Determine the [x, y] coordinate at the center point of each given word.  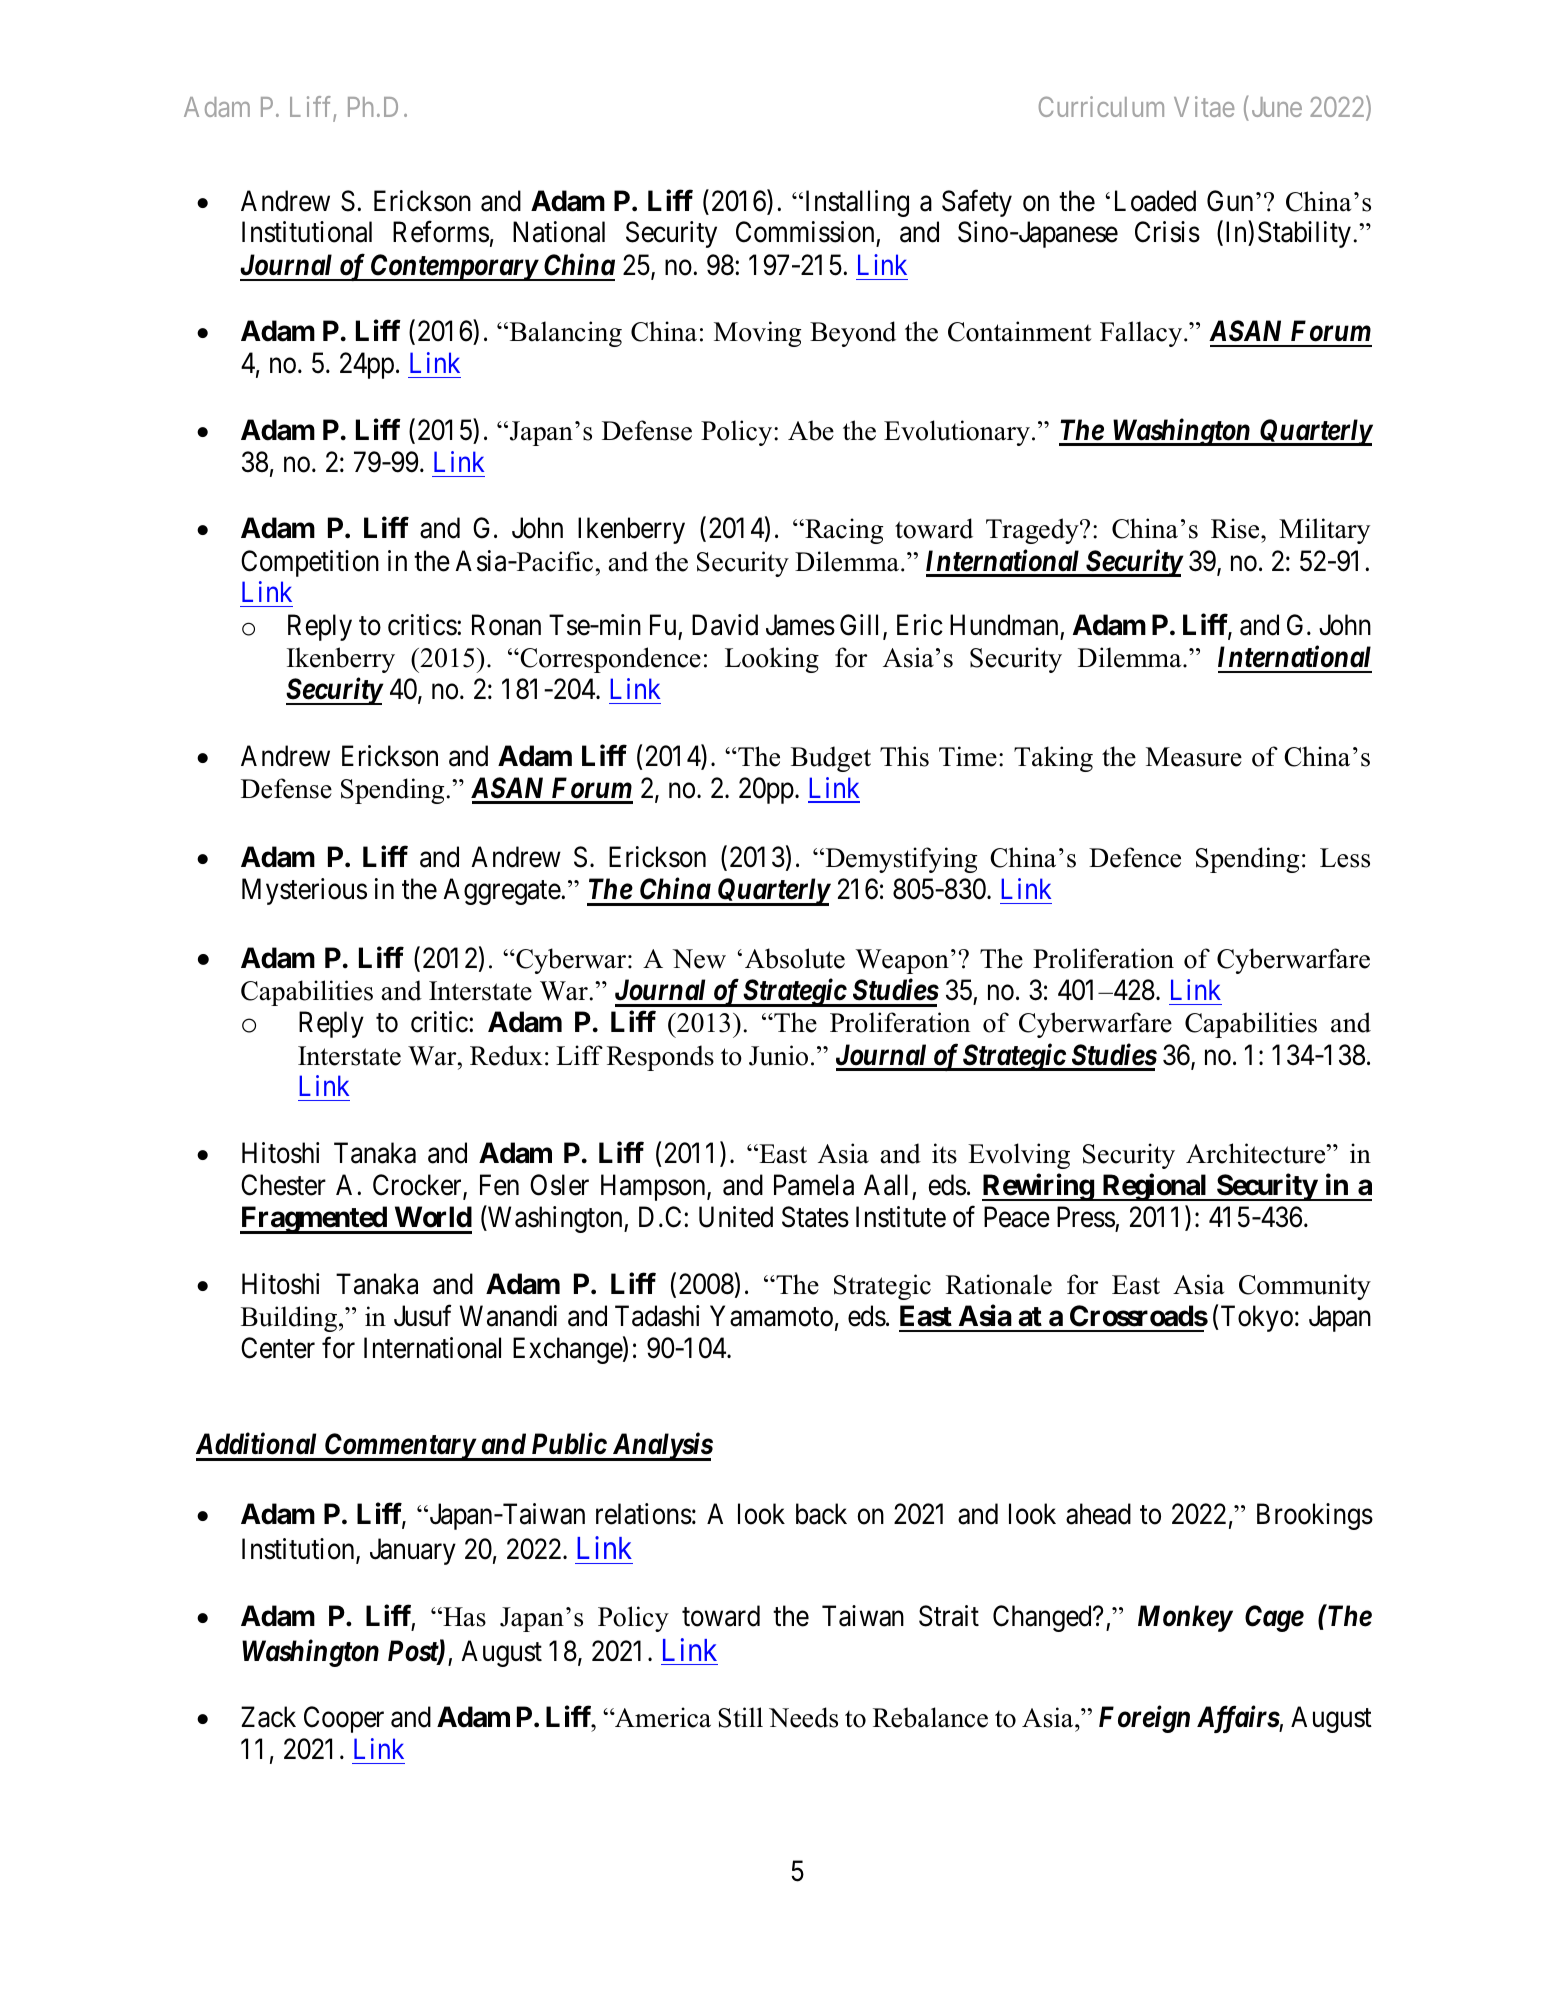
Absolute [795, 958]
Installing [855, 203]
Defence [1135, 857]
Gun [1230, 201]
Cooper [344, 1719]
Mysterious [304, 891]
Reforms [441, 232]
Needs [803, 1717]
